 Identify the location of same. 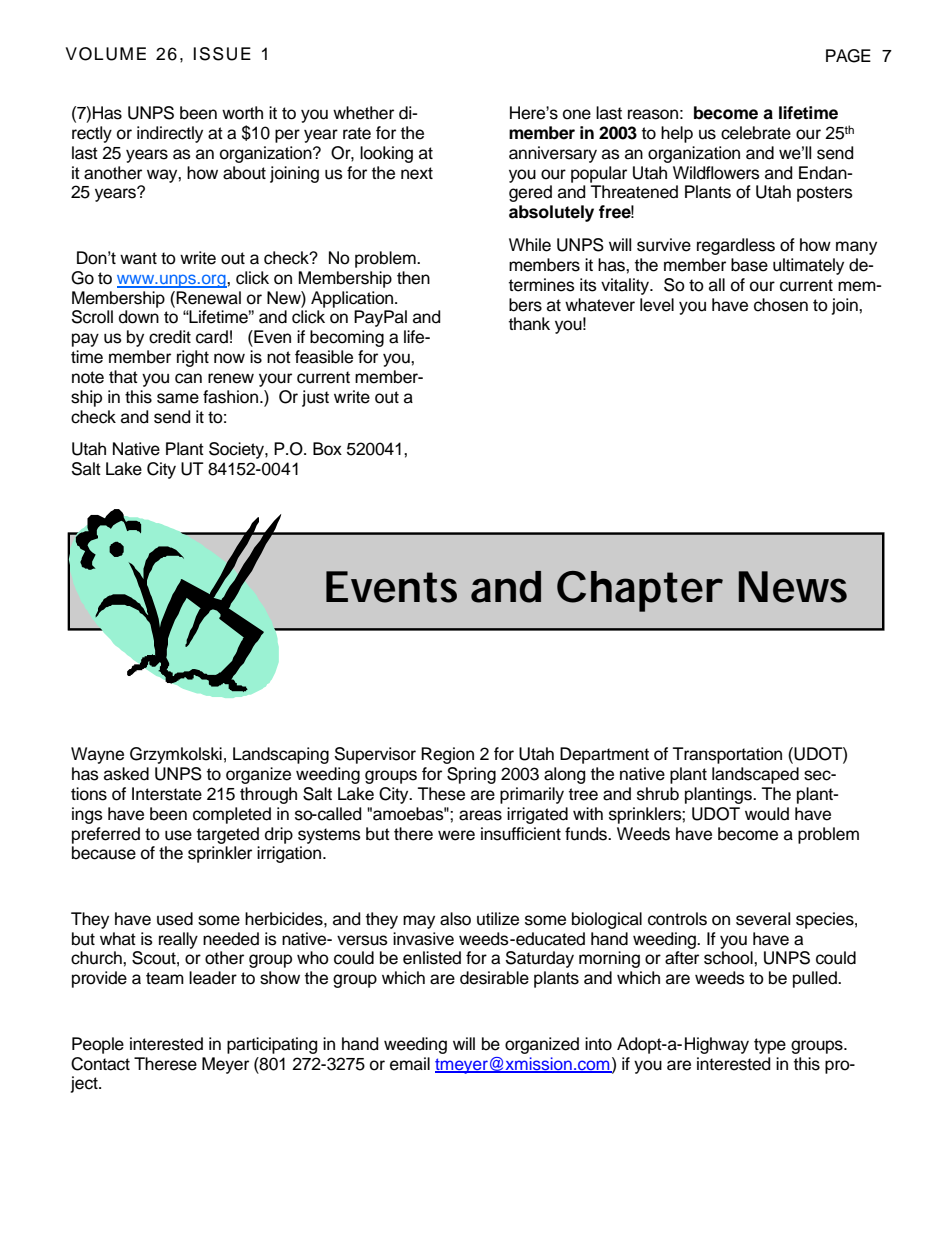
(178, 398).
